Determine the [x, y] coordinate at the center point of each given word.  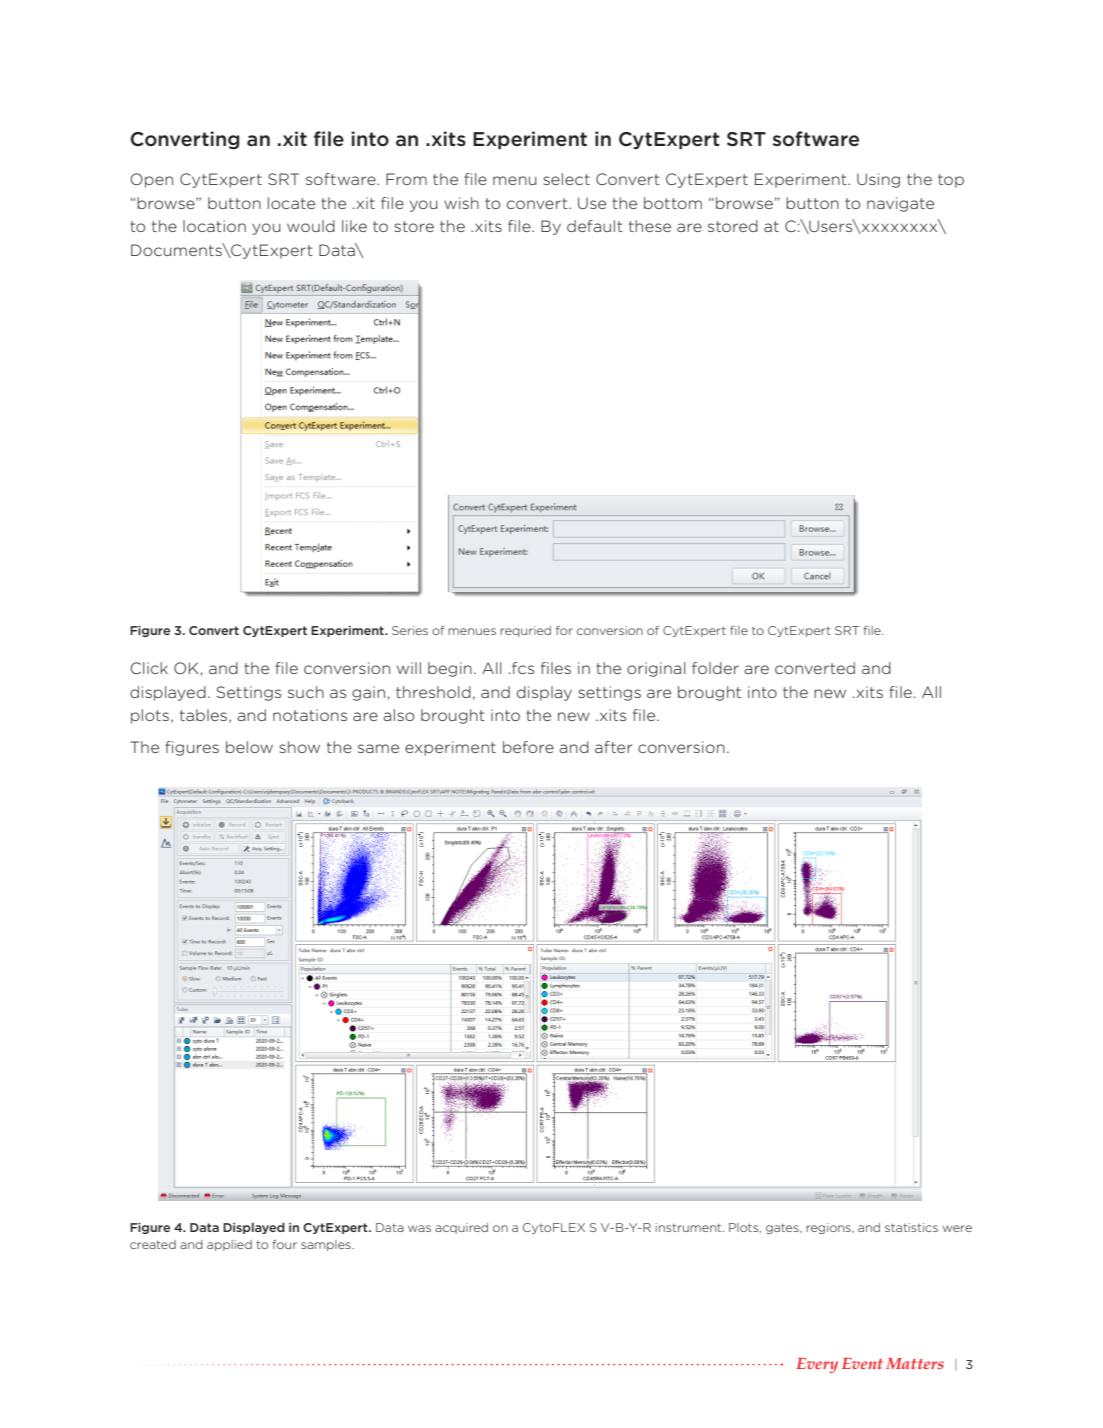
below [249, 747]
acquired [461, 1228]
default [595, 226]
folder [715, 668]
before [528, 747]
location [214, 226]
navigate [900, 204]
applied [229, 1245]
